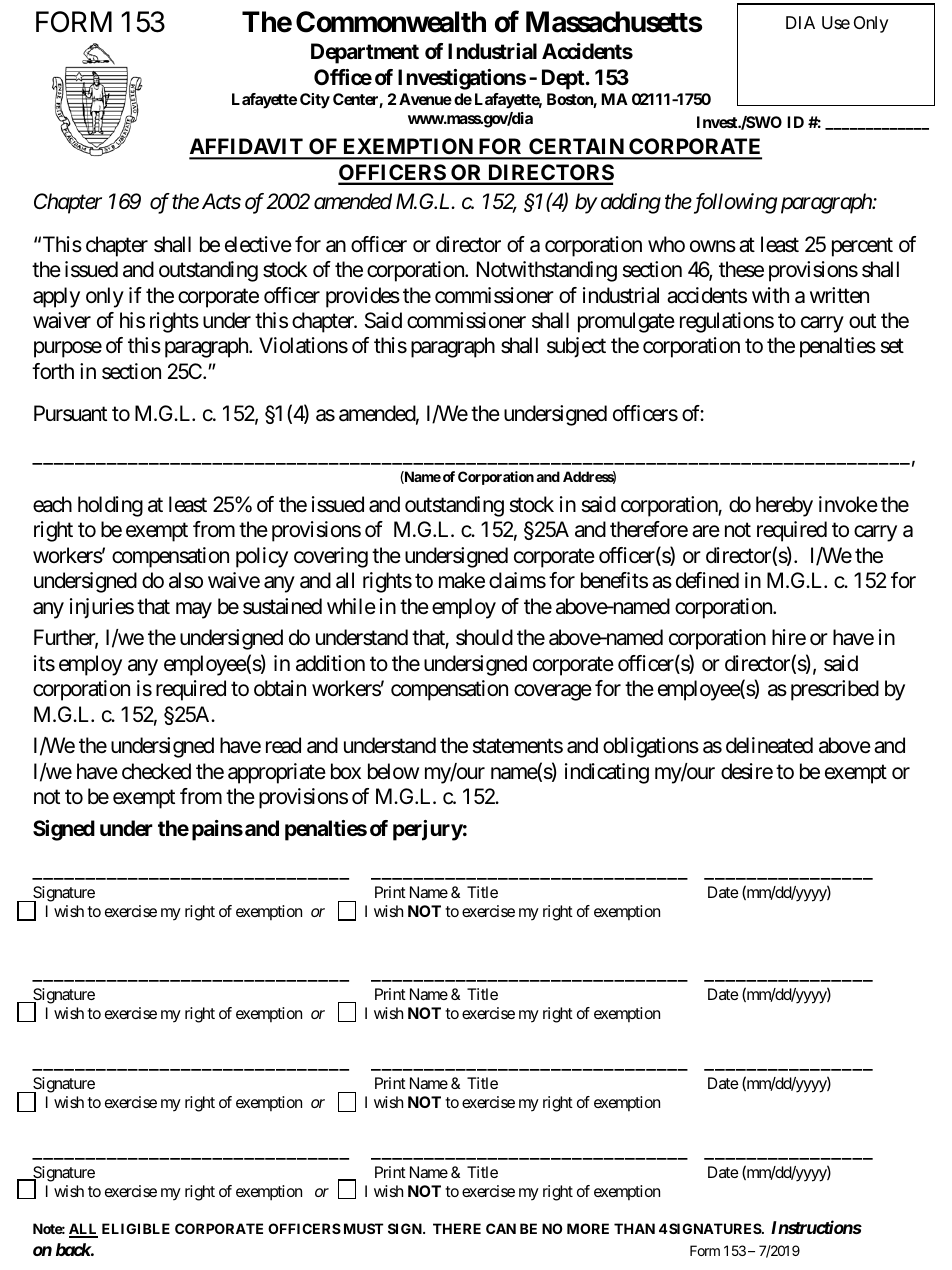  Describe the element at coordinates (315, 101) in the screenshot. I see `City` at that location.
